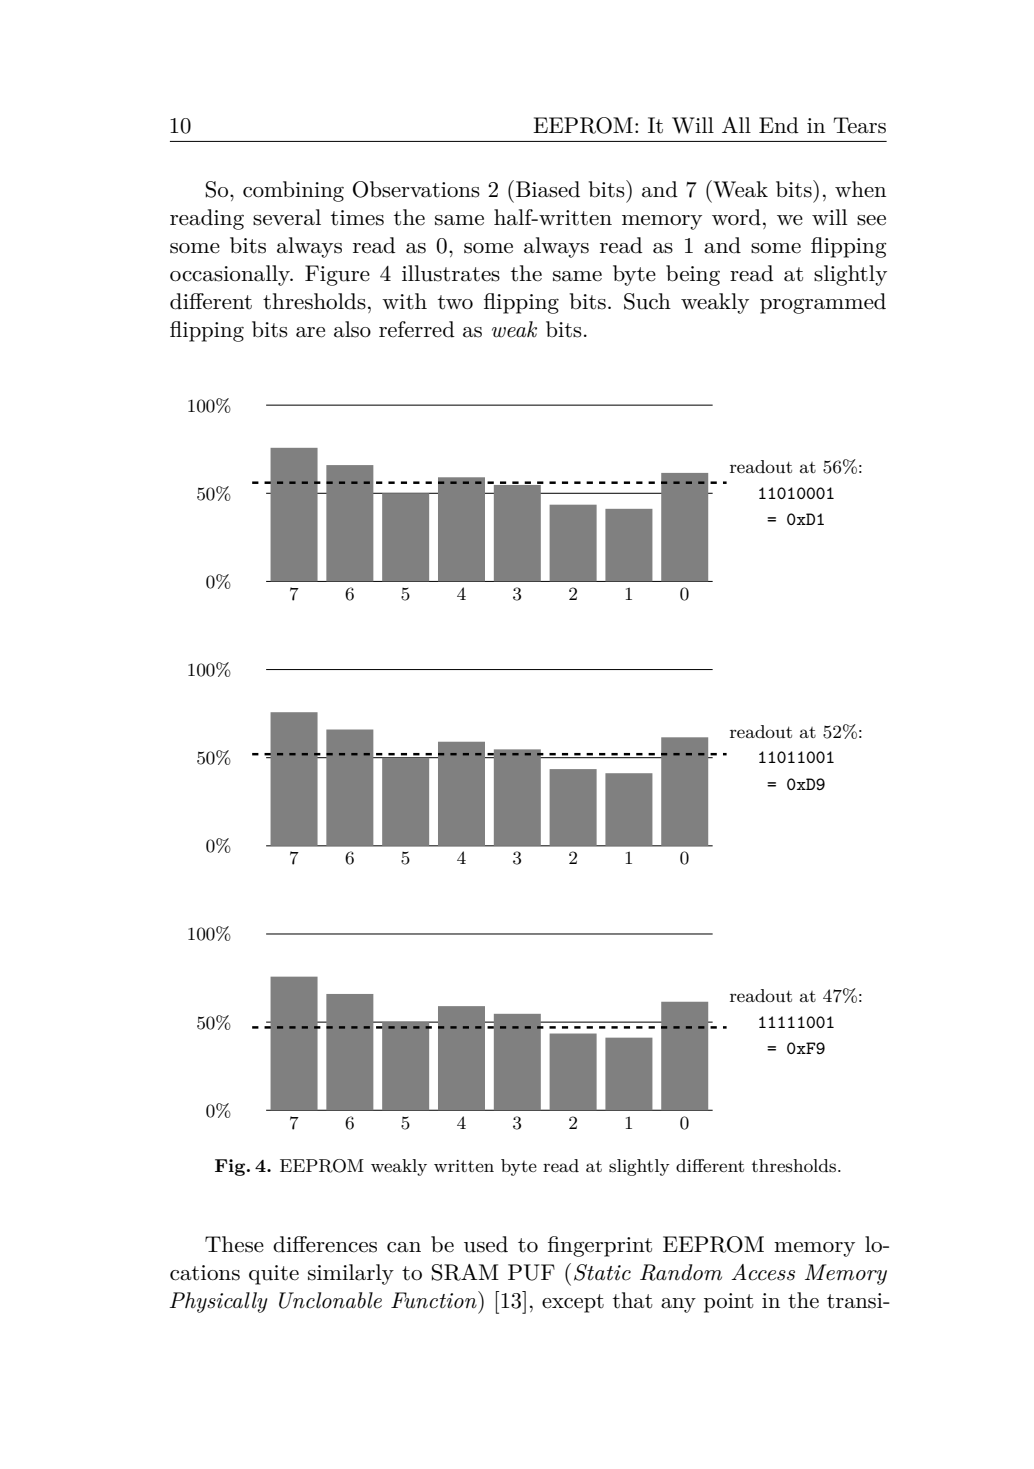 The width and height of the screenshot is (1034, 1469). Describe the element at coordinates (823, 303) in the screenshot. I see `programmed` at that location.
